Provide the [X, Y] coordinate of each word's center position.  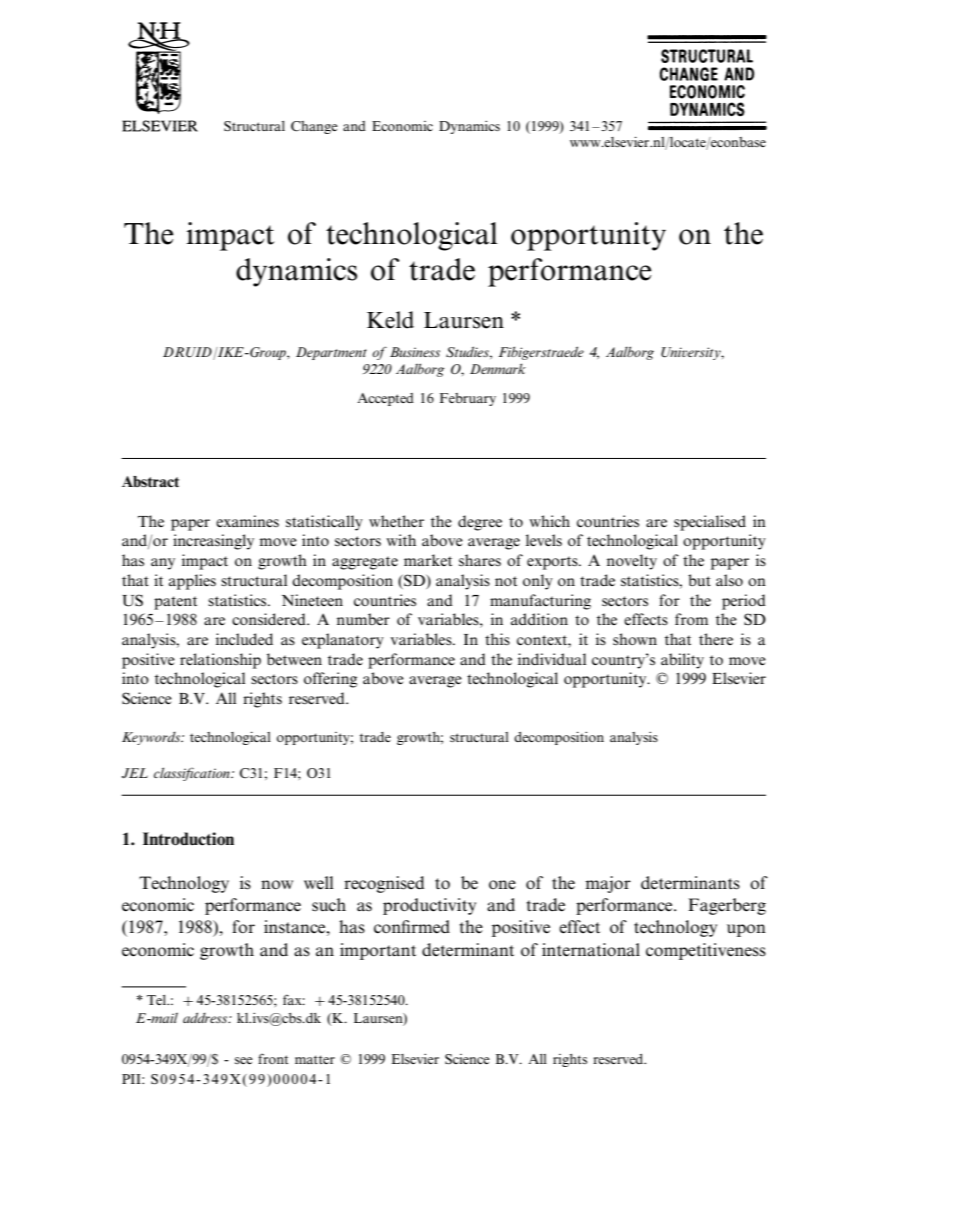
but [699, 580]
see [244, 1060]
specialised [710, 523]
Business [415, 352]
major [608, 884]
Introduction [188, 839]
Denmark [498, 368]
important [378, 951]
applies [192, 582]
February [468, 399]
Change [314, 127]
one [502, 884]
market [428, 560]
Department [331, 353]
